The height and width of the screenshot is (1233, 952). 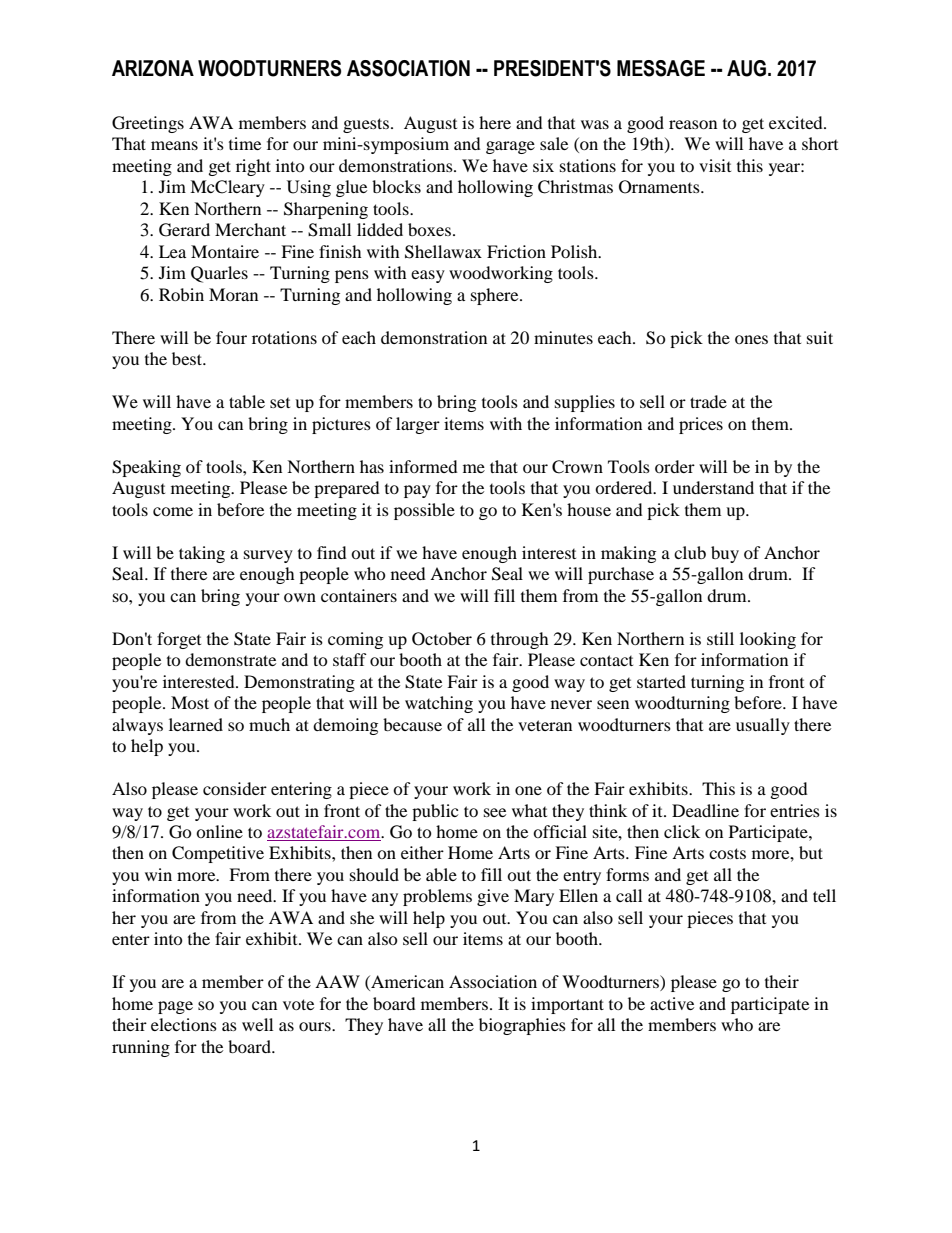 I want to click on elections, so click(x=184, y=1024).
